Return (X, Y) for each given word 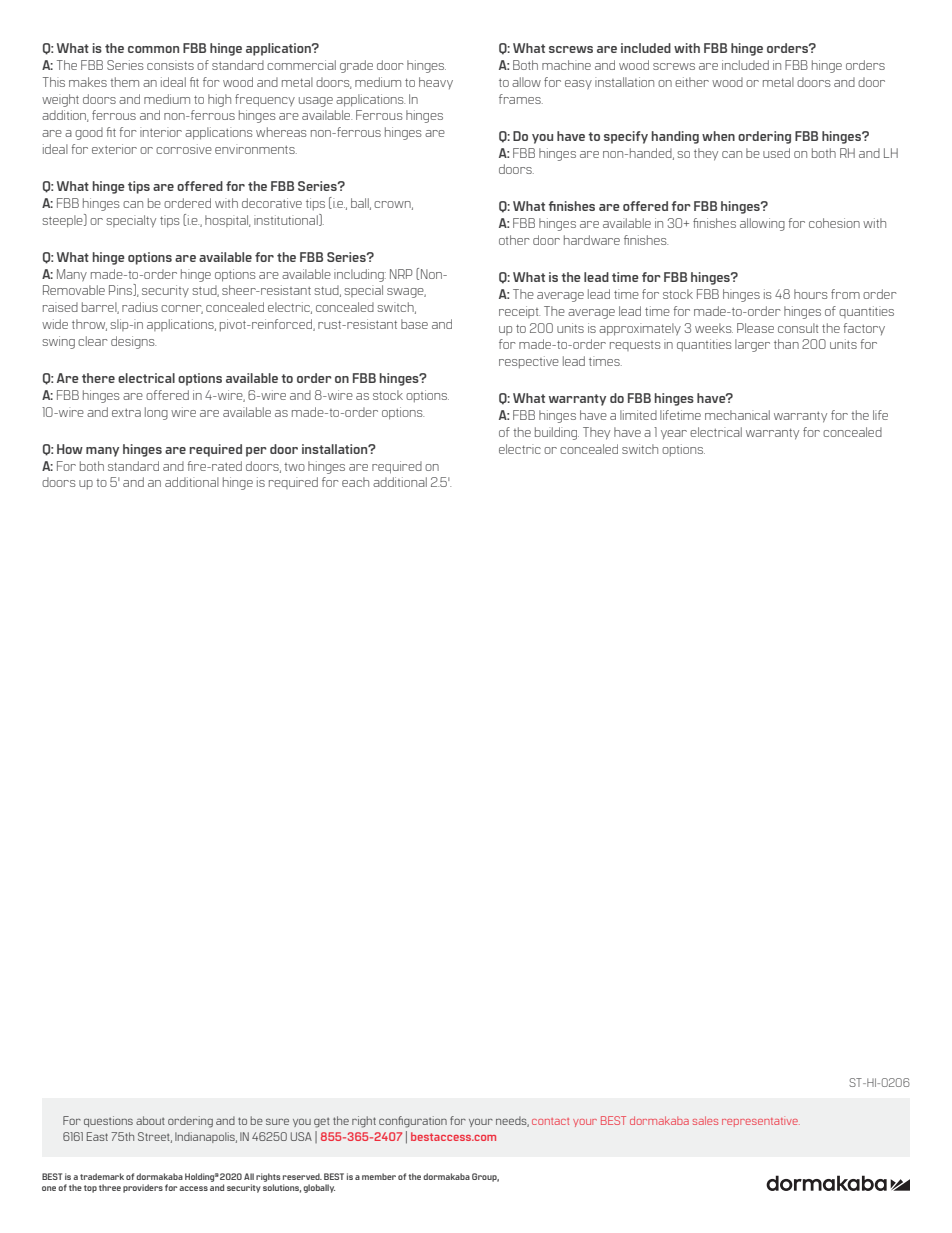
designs (133, 342)
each (355, 482)
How (70, 449)
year (674, 434)
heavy (436, 83)
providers (143, 1188)
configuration (413, 1122)
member (379, 1176)
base (414, 324)
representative (761, 1122)
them (124, 82)
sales (705, 1120)
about (150, 1120)
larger (752, 345)
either (692, 82)
